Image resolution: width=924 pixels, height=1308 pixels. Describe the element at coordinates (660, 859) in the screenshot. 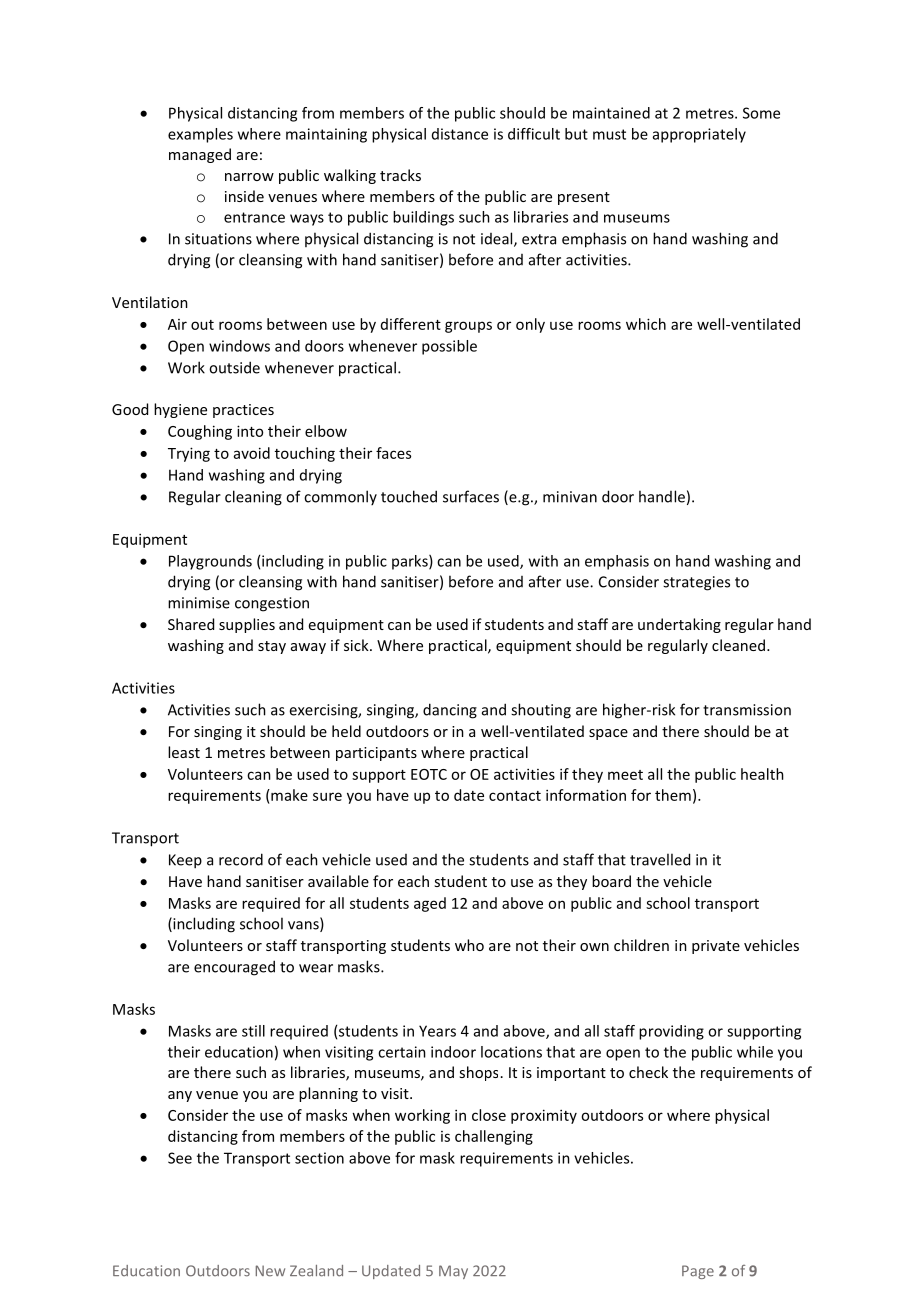

I see `travelled` at that location.
